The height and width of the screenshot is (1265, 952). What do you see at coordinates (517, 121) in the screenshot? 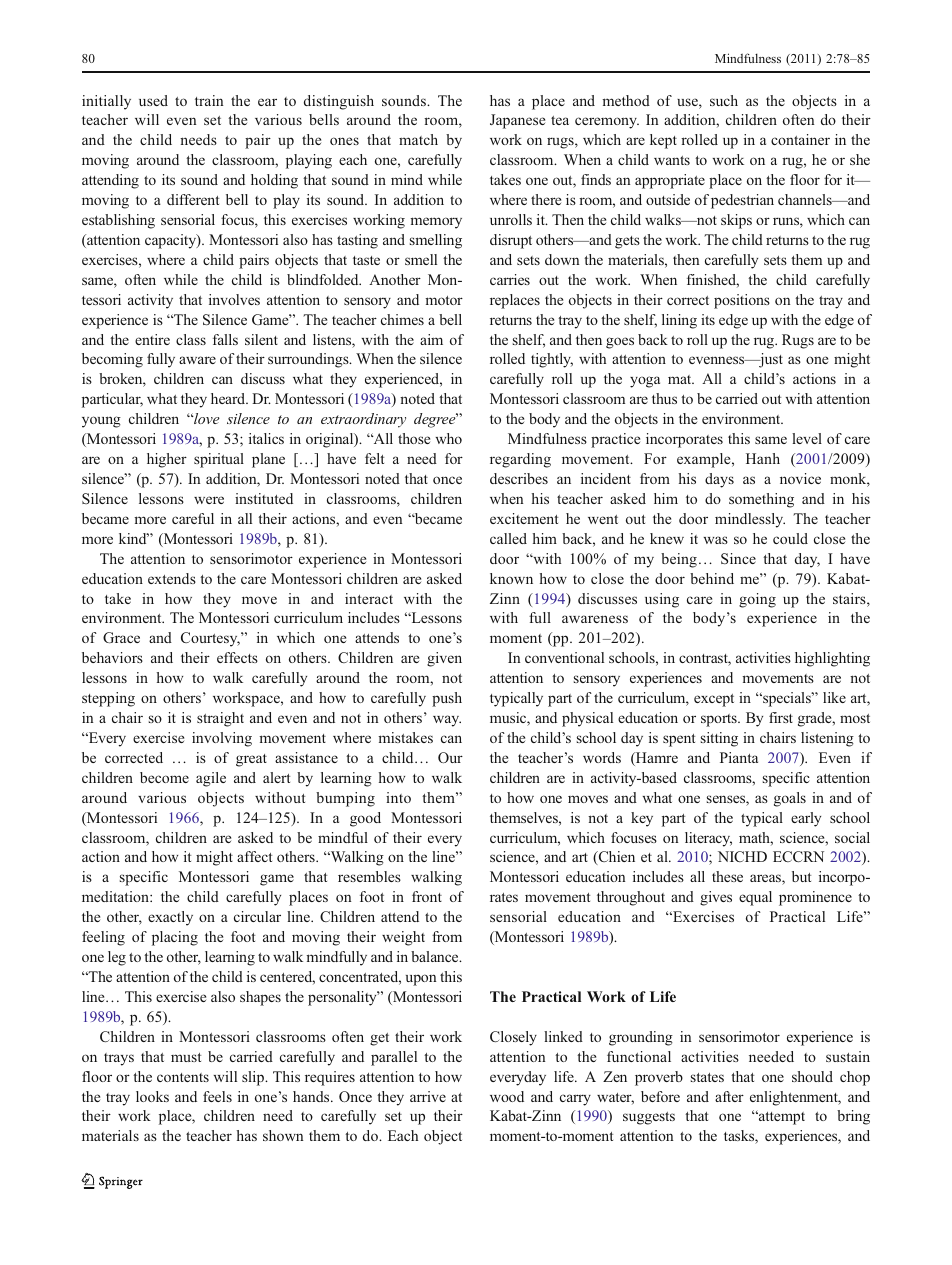
I see `Japanese` at bounding box center [517, 121].
